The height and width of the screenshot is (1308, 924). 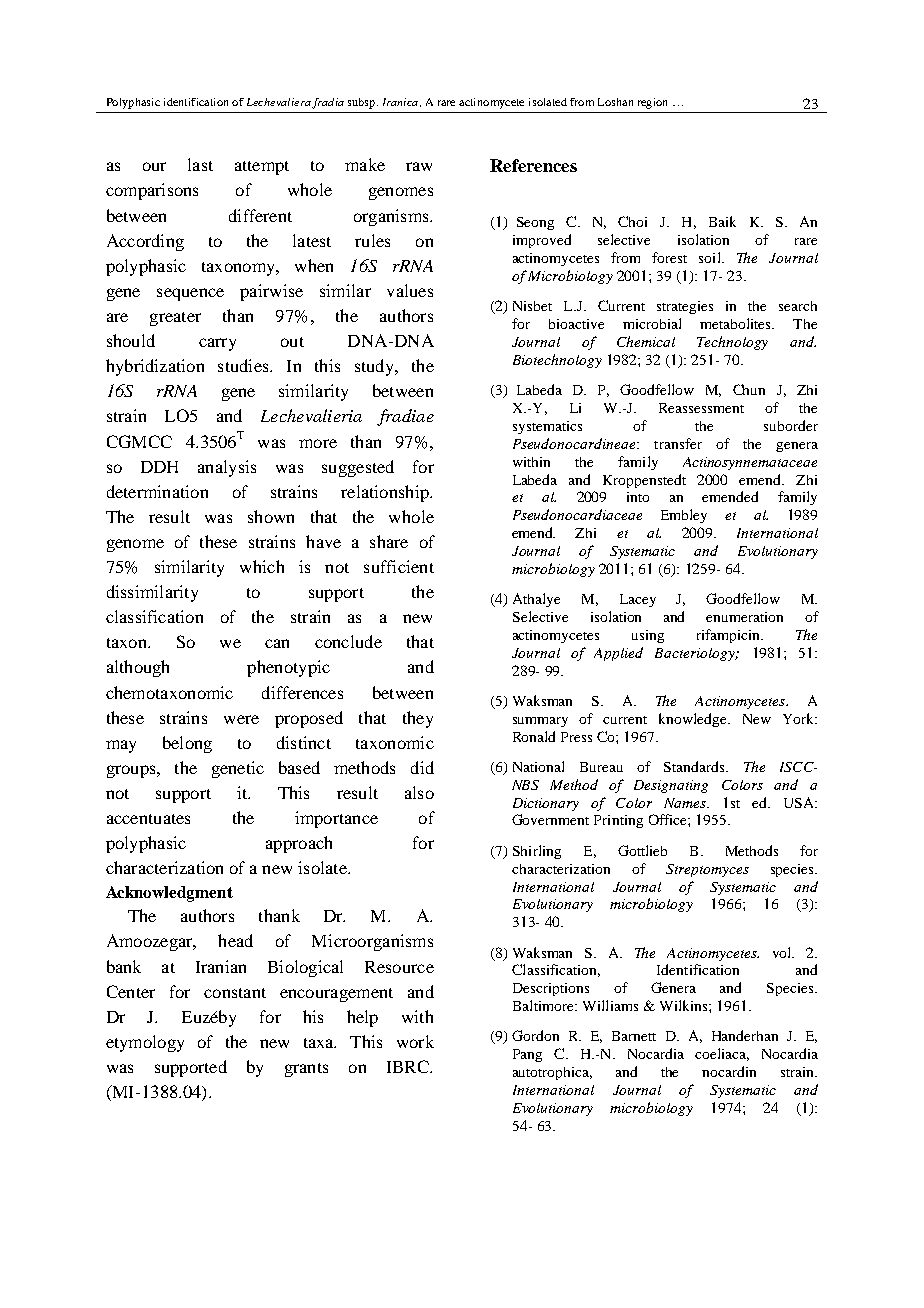 I want to click on enumeration, so click(x=744, y=617).
